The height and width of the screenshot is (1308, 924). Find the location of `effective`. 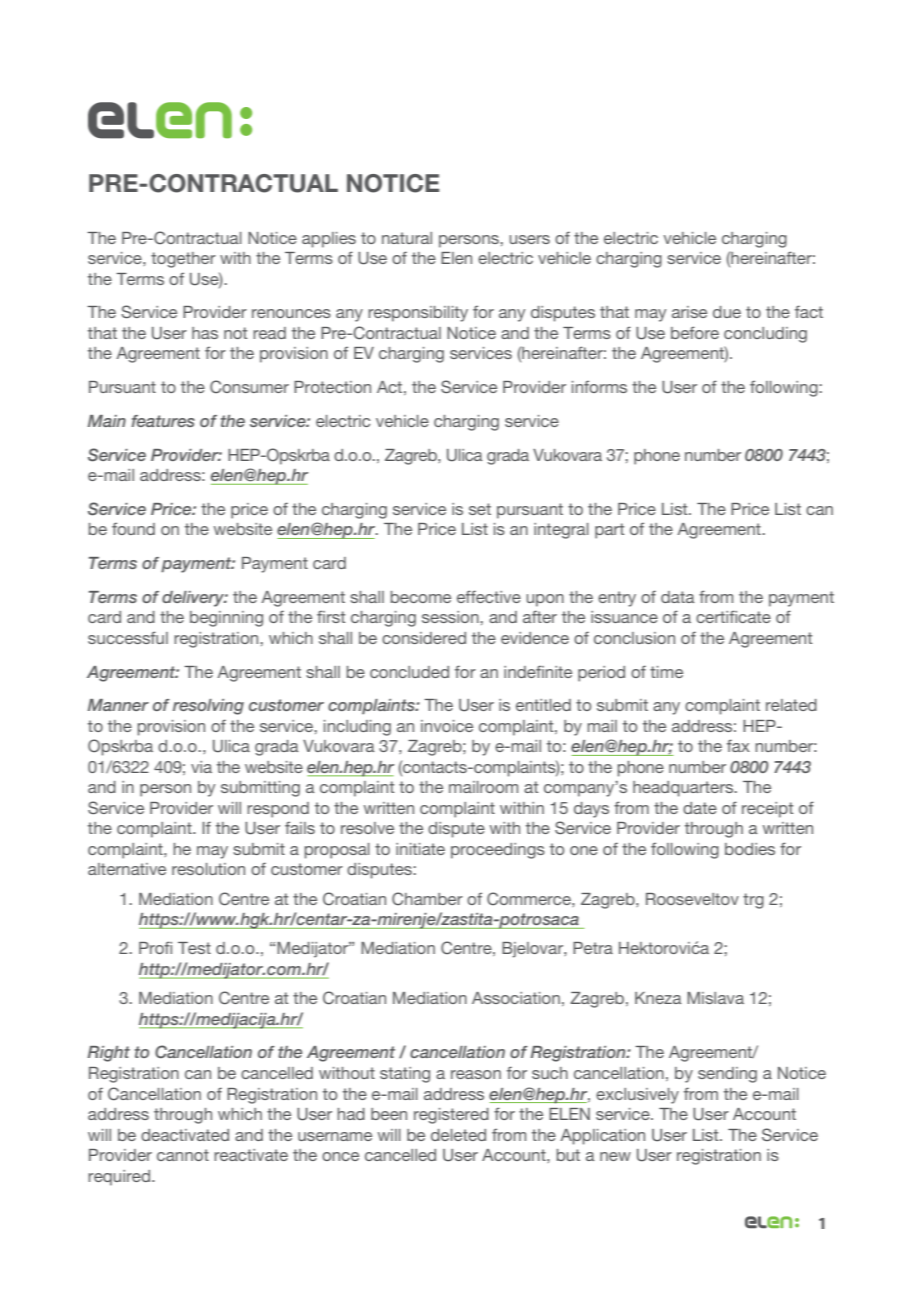

effective is located at coordinates (489, 596).
